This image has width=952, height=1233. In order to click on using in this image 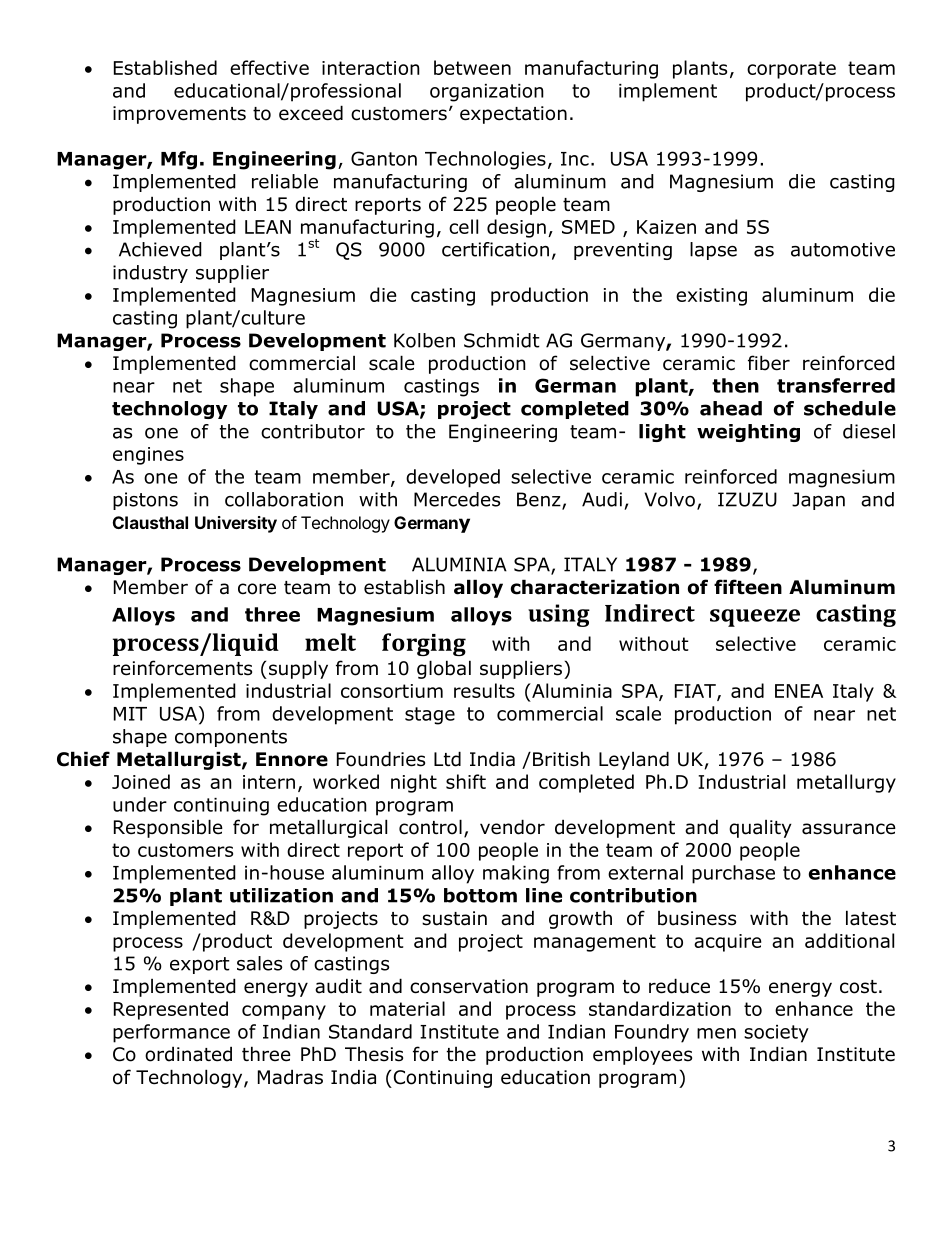, I will do `click(559, 615)`.
